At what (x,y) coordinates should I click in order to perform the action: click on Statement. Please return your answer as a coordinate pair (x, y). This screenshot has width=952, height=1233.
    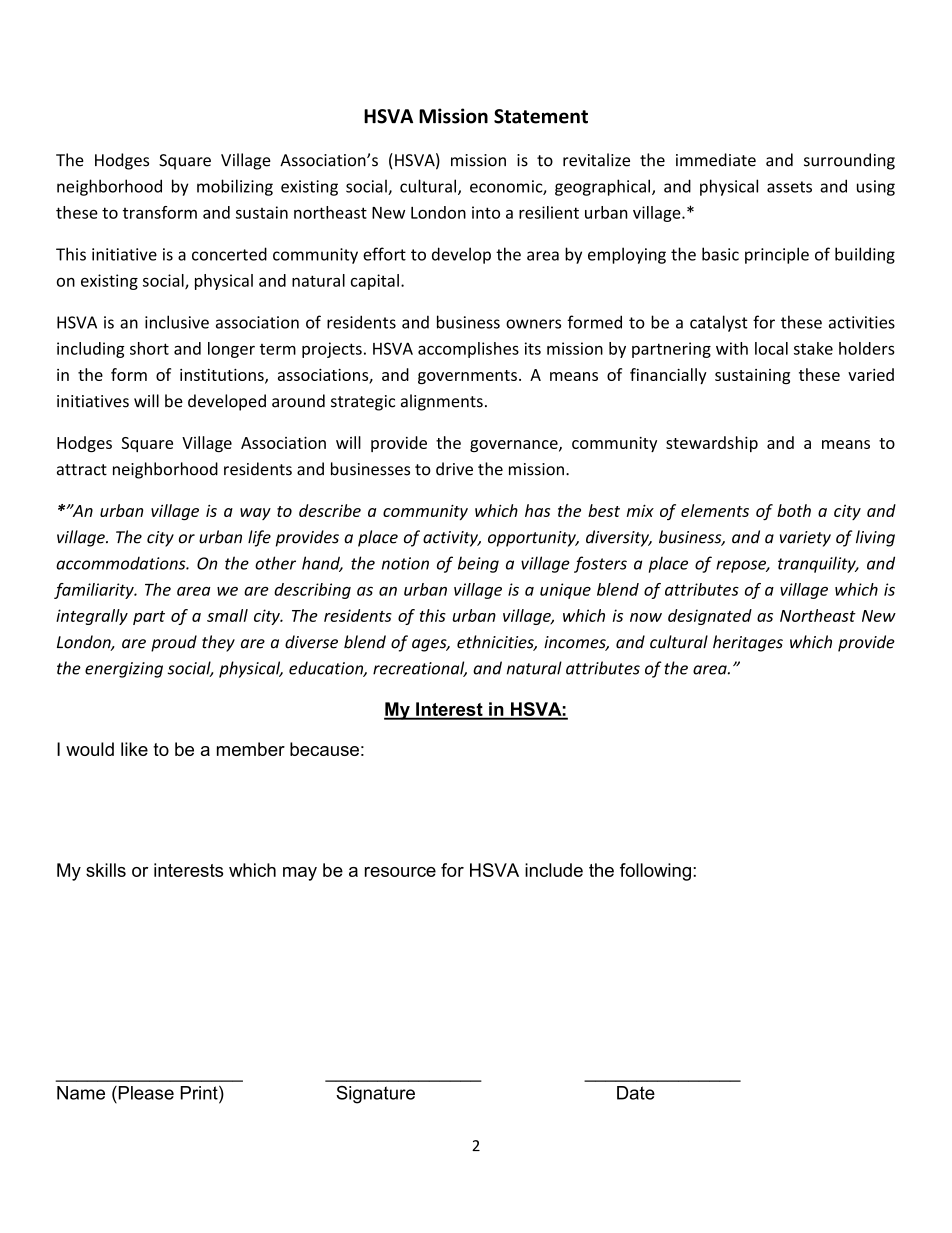
    Looking at the image, I should click on (541, 116).
